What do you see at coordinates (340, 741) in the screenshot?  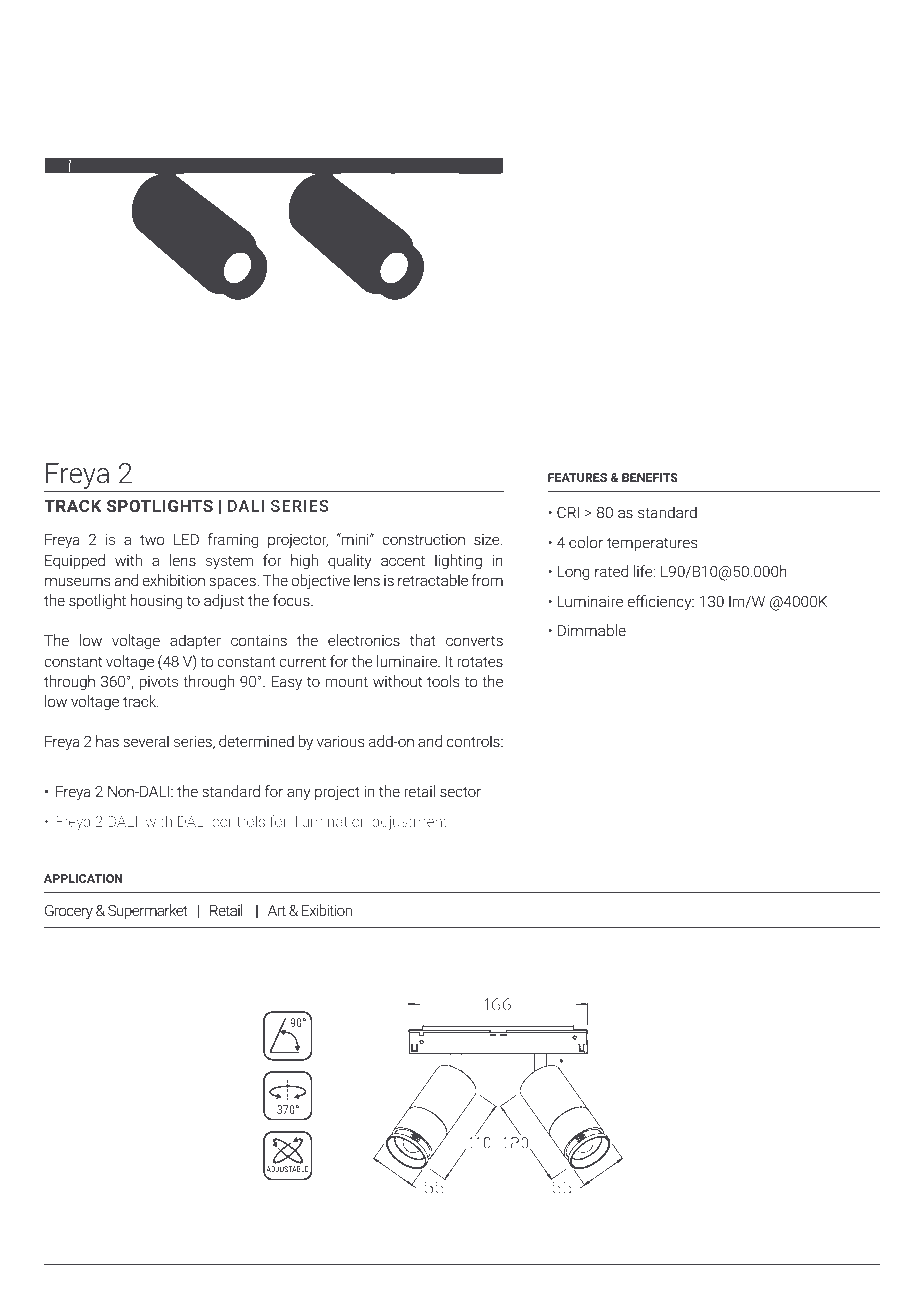 I see `various` at bounding box center [340, 741].
